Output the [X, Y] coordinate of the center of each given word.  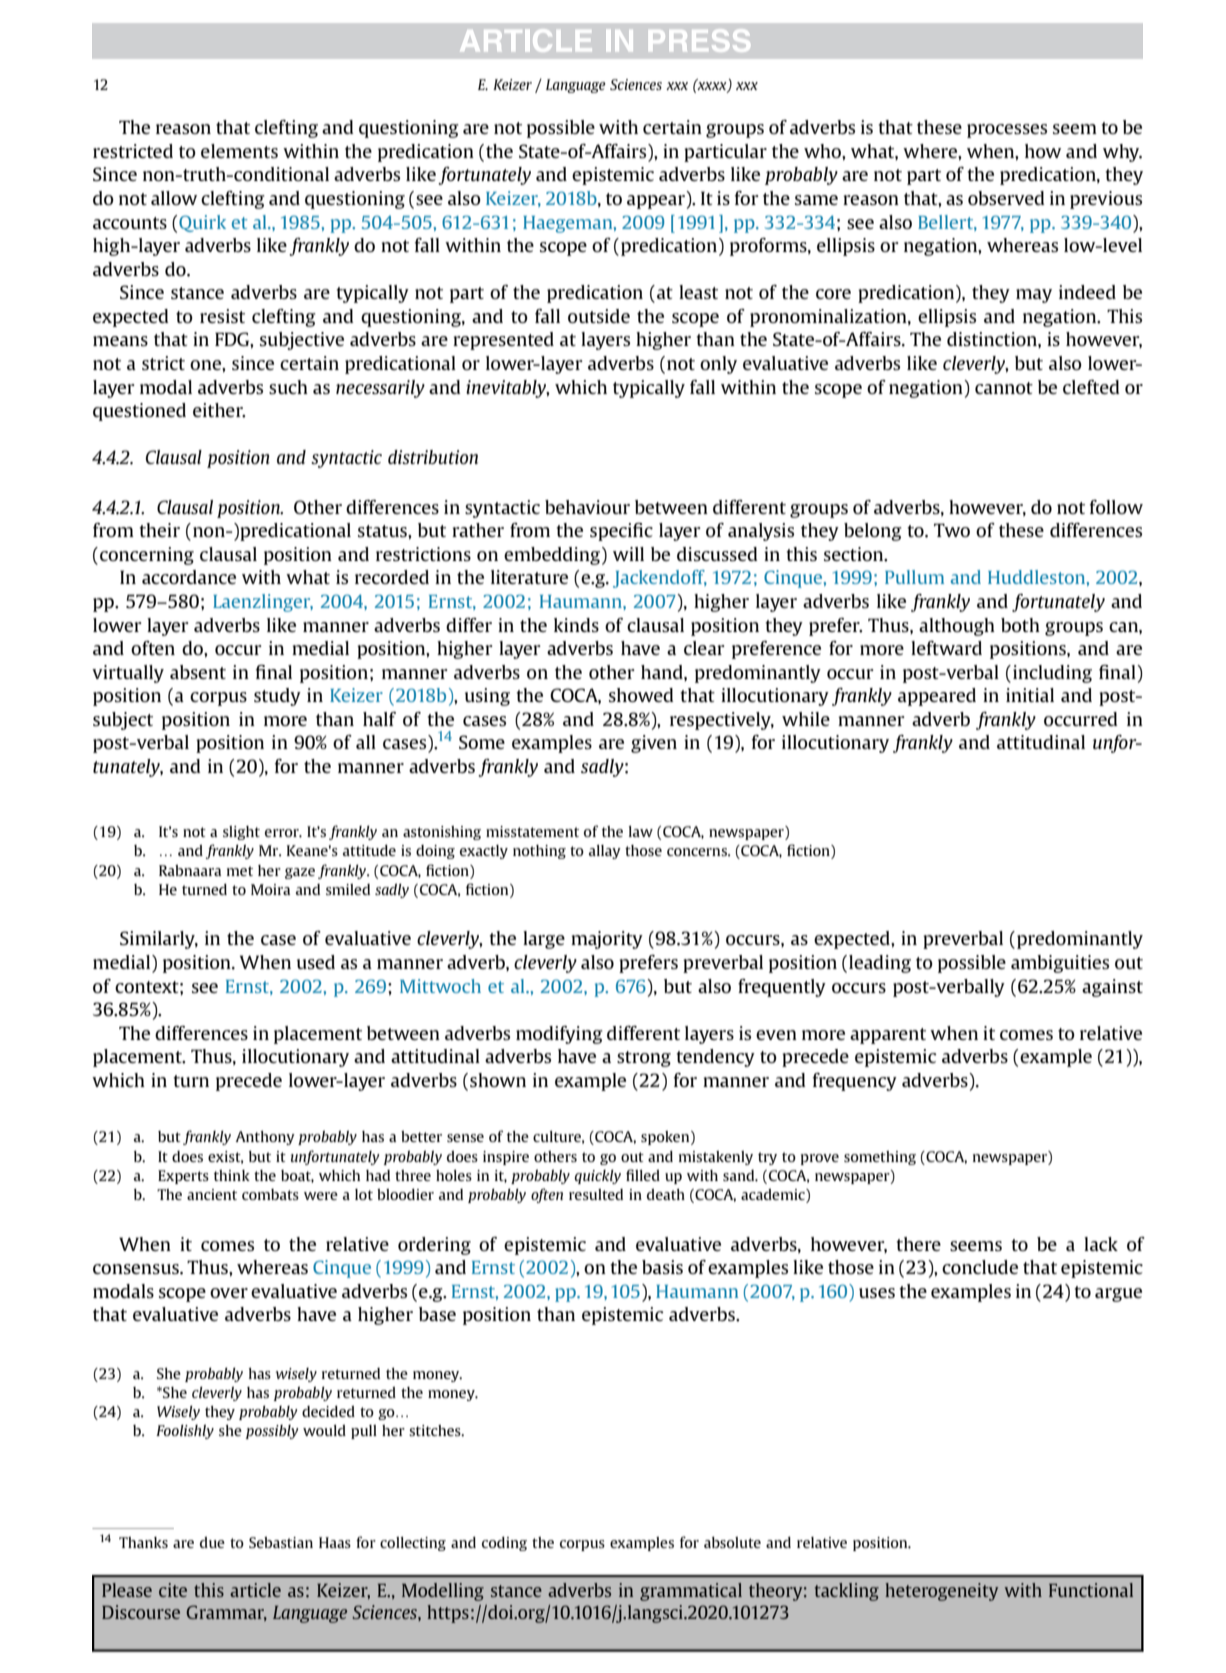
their [160, 530]
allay [605, 852]
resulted [596, 1194]
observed [1006, 198]
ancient [212, 1194]
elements [239, 151]
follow [1116, 507]
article [255, 1590]
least [698, 292]
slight [241, 833]
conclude [980, 1267]
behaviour [587, 507]
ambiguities [1060, 964]
